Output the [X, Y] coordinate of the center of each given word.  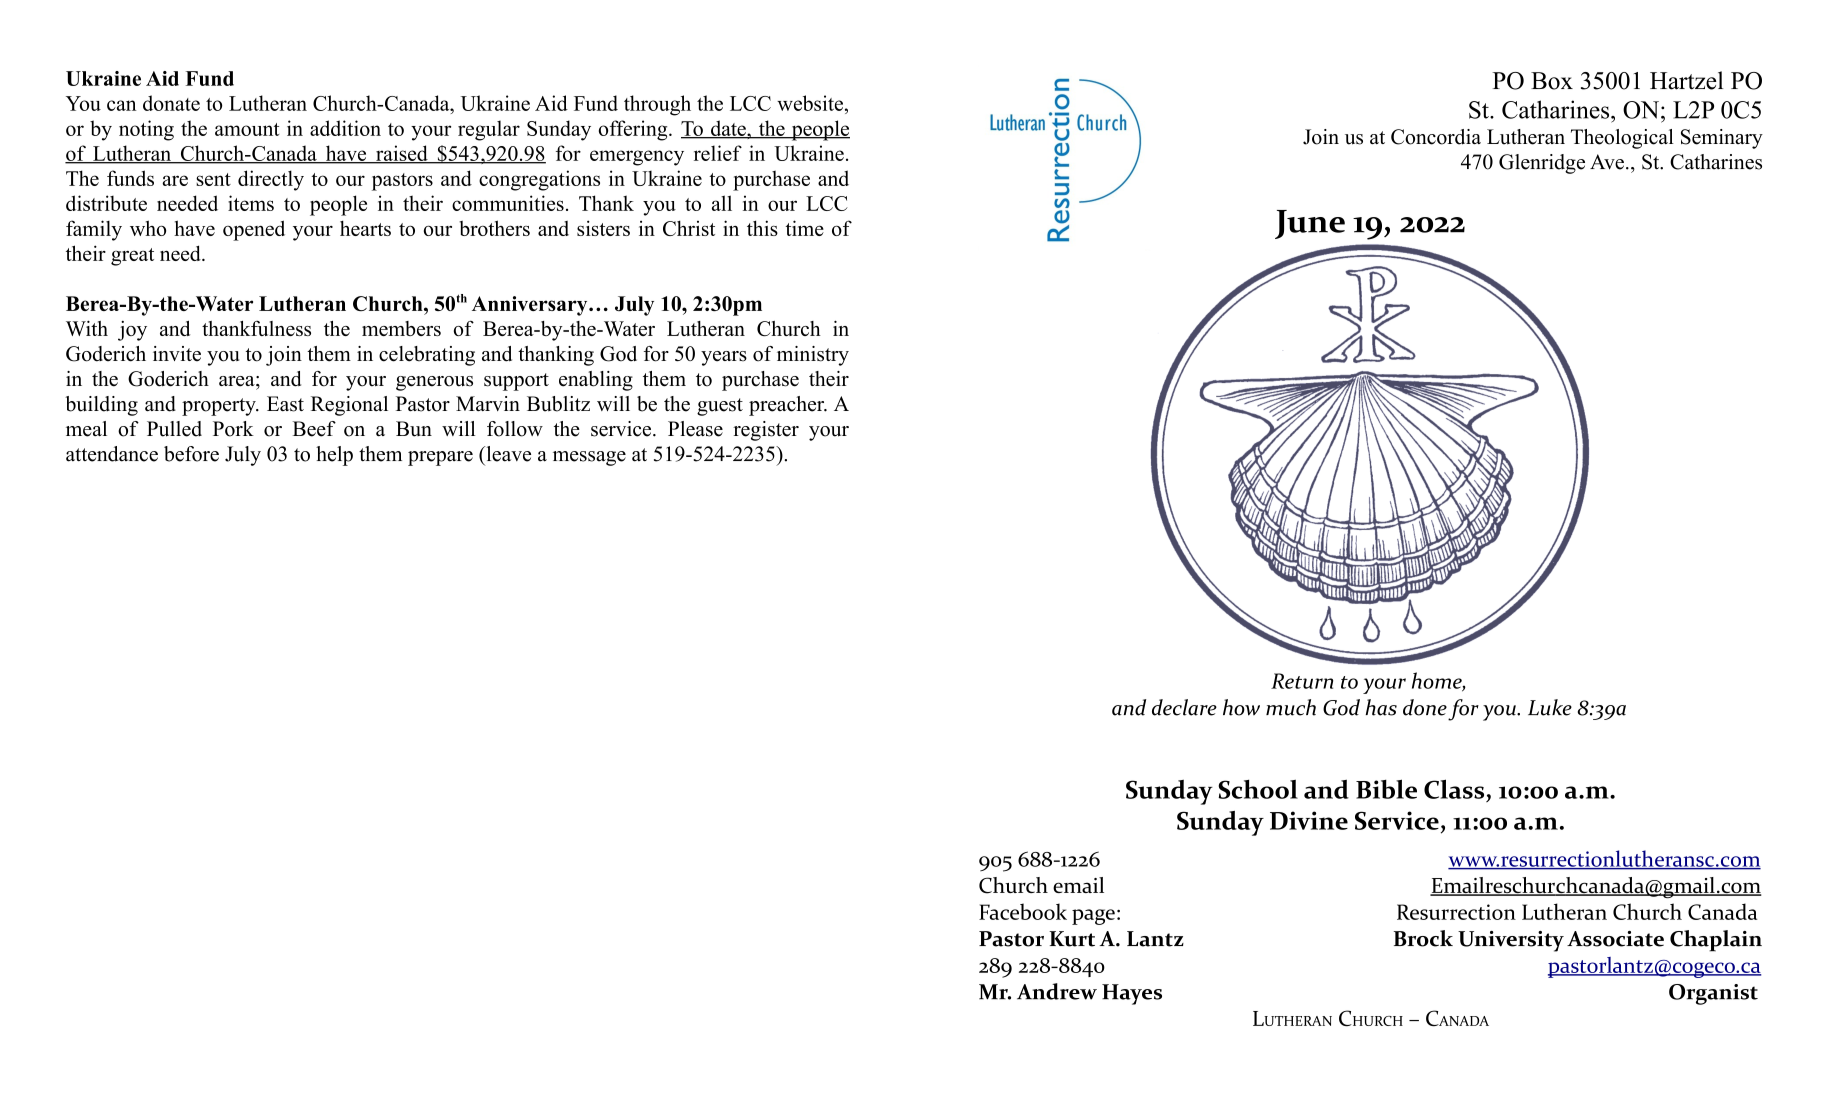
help [334, 456]
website [811, 103]
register [766, 431]
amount [247, 129]
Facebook [1023, 911]
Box [1552, 81]
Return [1302, 681]
